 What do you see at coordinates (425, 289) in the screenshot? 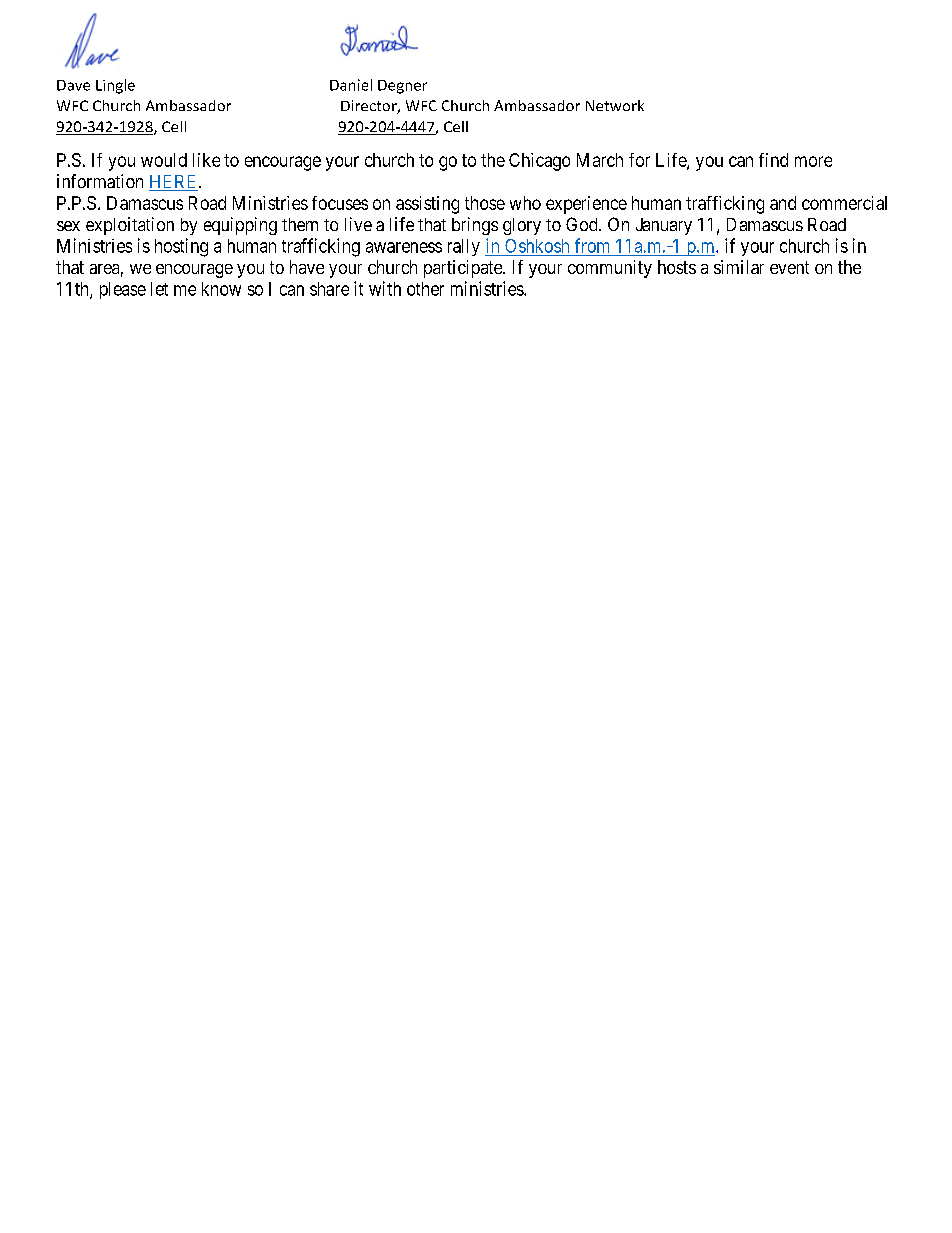
I see `other` at bounding box center [425, 289].
